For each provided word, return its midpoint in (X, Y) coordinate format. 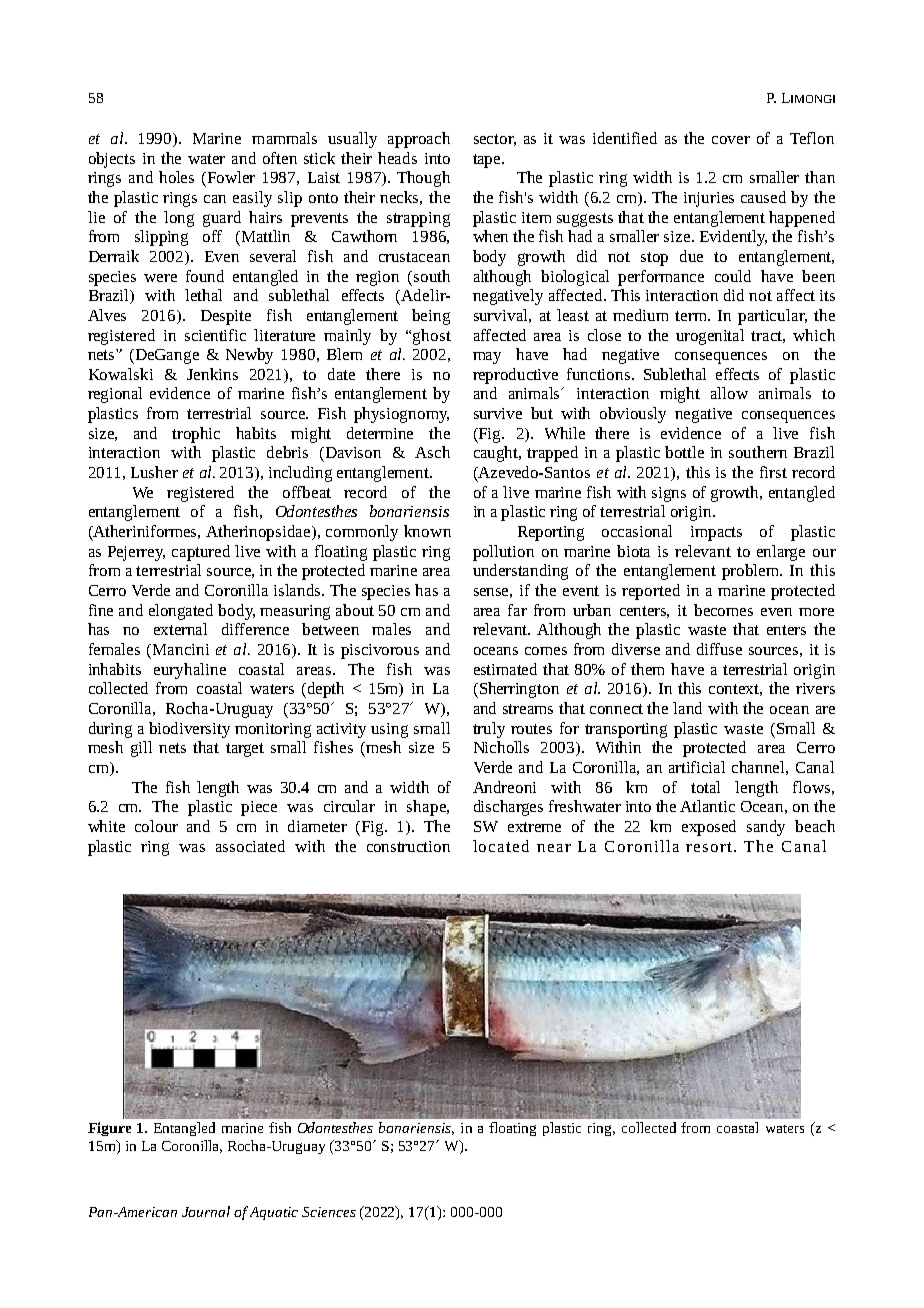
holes (176, 177)
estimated (505, 669)
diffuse (719, 649)
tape (488, 161)
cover (731, 140)
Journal (206, 1211)
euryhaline (190, 671)
